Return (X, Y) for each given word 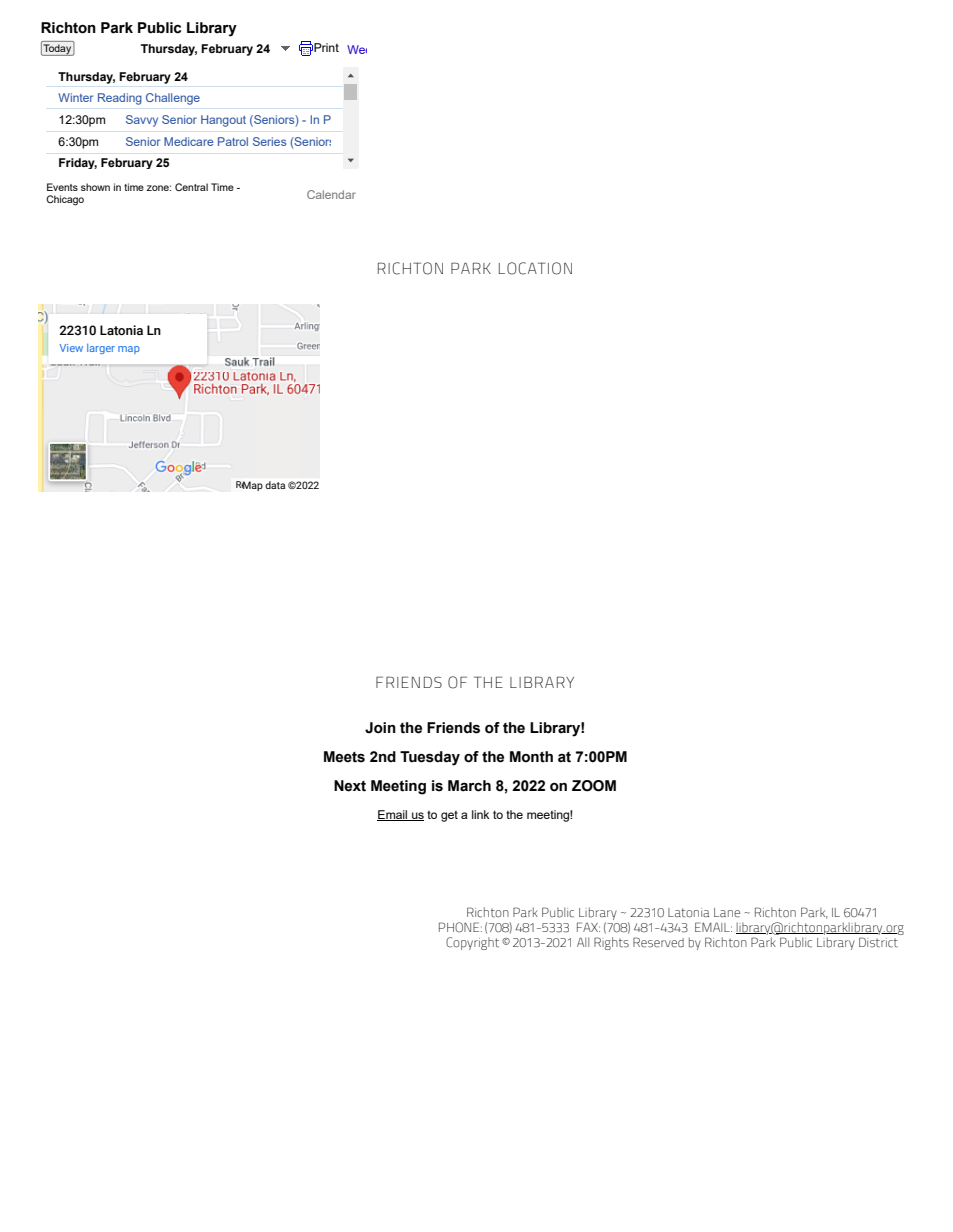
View (71, 348)
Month (531, 757)
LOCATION (535, 268)
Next (350, 786)
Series (269, 141)
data (275, 485)
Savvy (142, 121)
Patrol (233, 141)
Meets (344, 757)
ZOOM (594, 786)
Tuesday (430, 758)
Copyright (472, 943)
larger (101, 349)
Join (380, 728)
